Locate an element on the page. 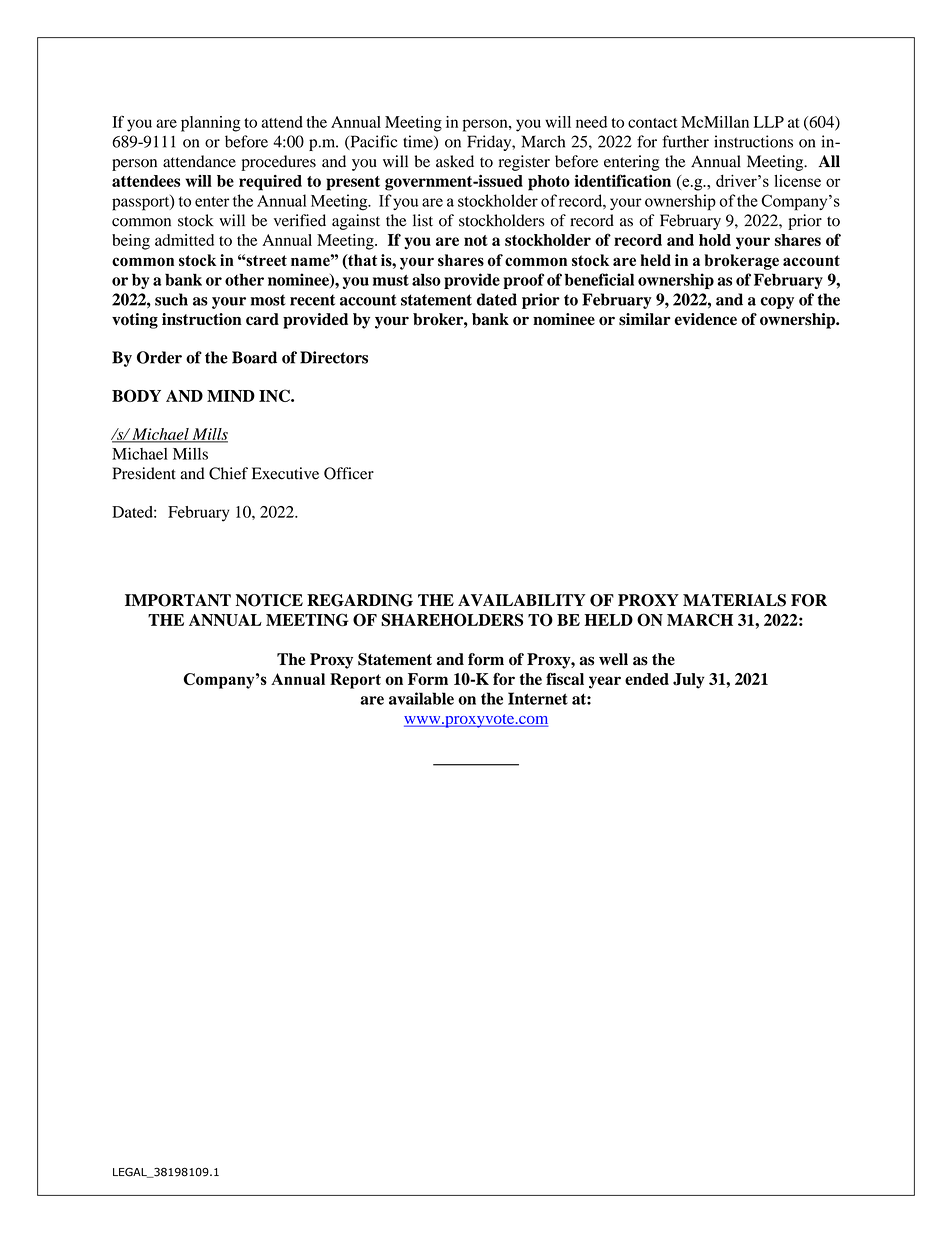 The height and width of the page is (1233, 952). Officer is located at coordinates (349, 473).
